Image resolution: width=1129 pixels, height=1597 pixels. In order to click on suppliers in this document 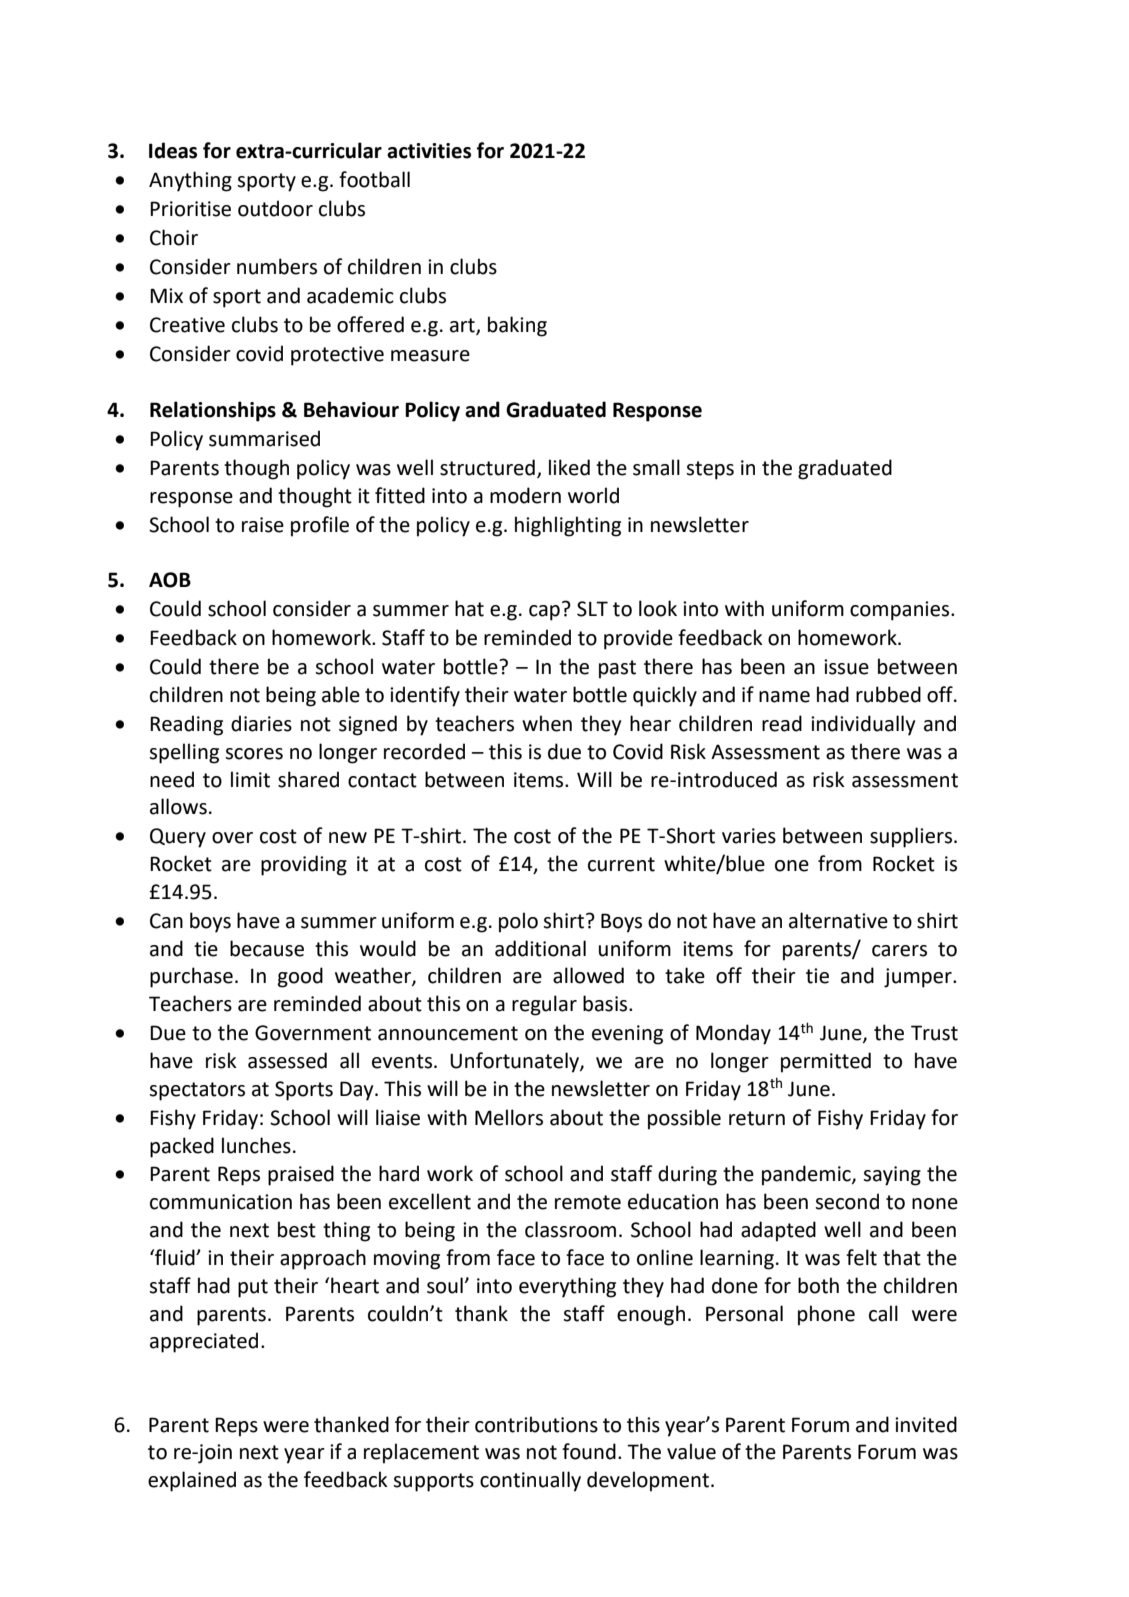, I will do `click(912, 837)`.
